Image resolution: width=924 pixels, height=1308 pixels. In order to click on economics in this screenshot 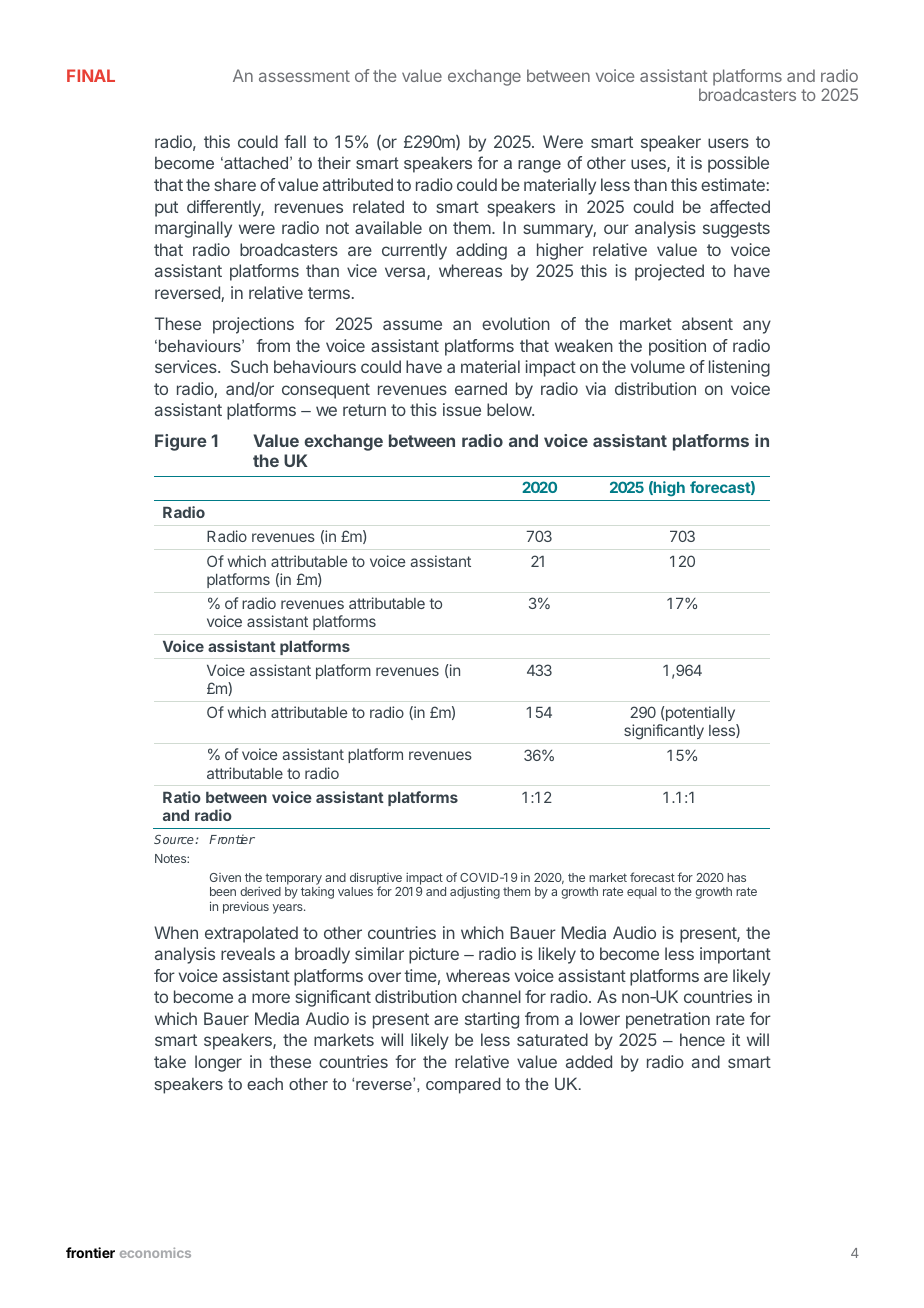, I will do `click(155, 1252)`.
